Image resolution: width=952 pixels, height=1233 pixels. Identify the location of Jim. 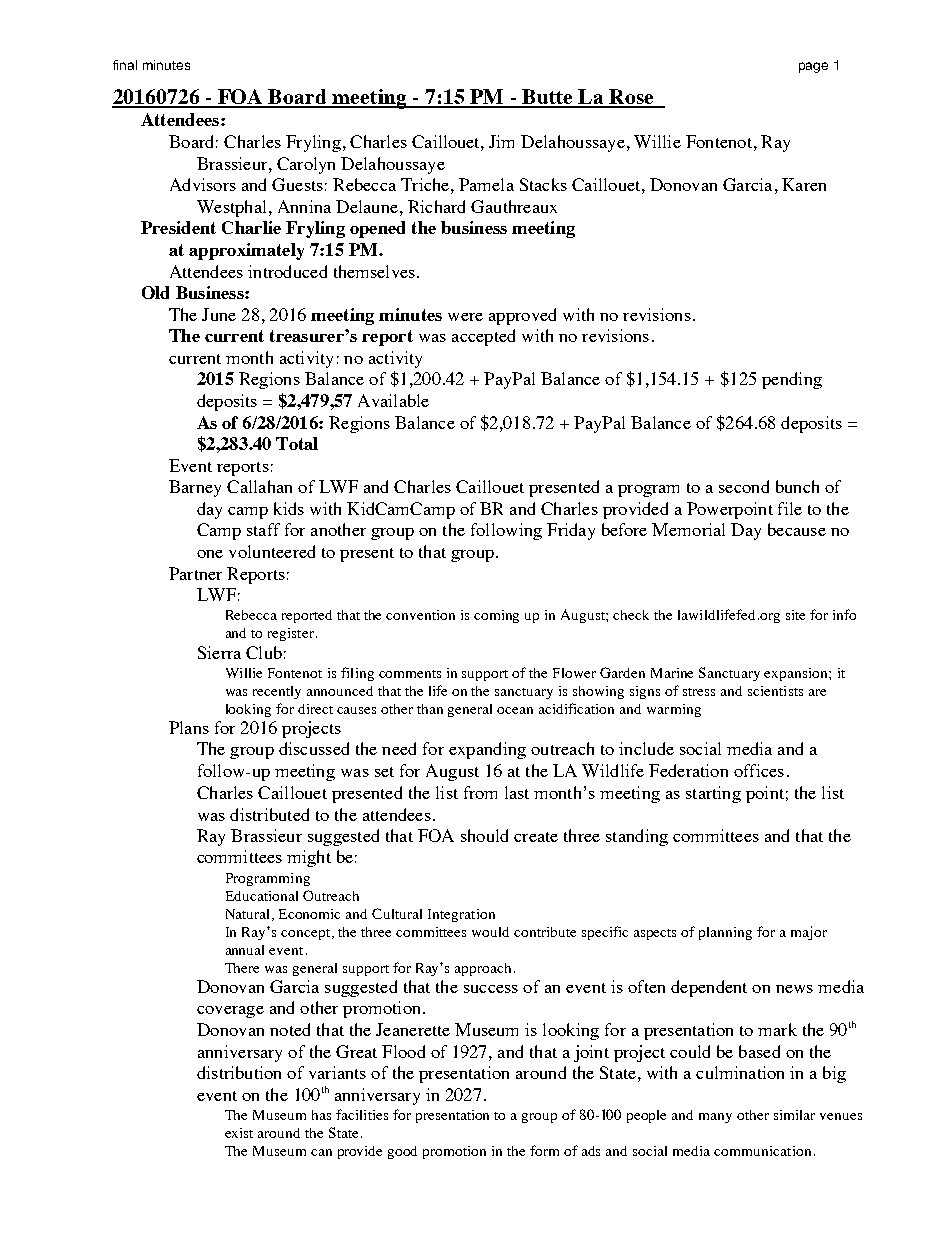
(501, 141).
